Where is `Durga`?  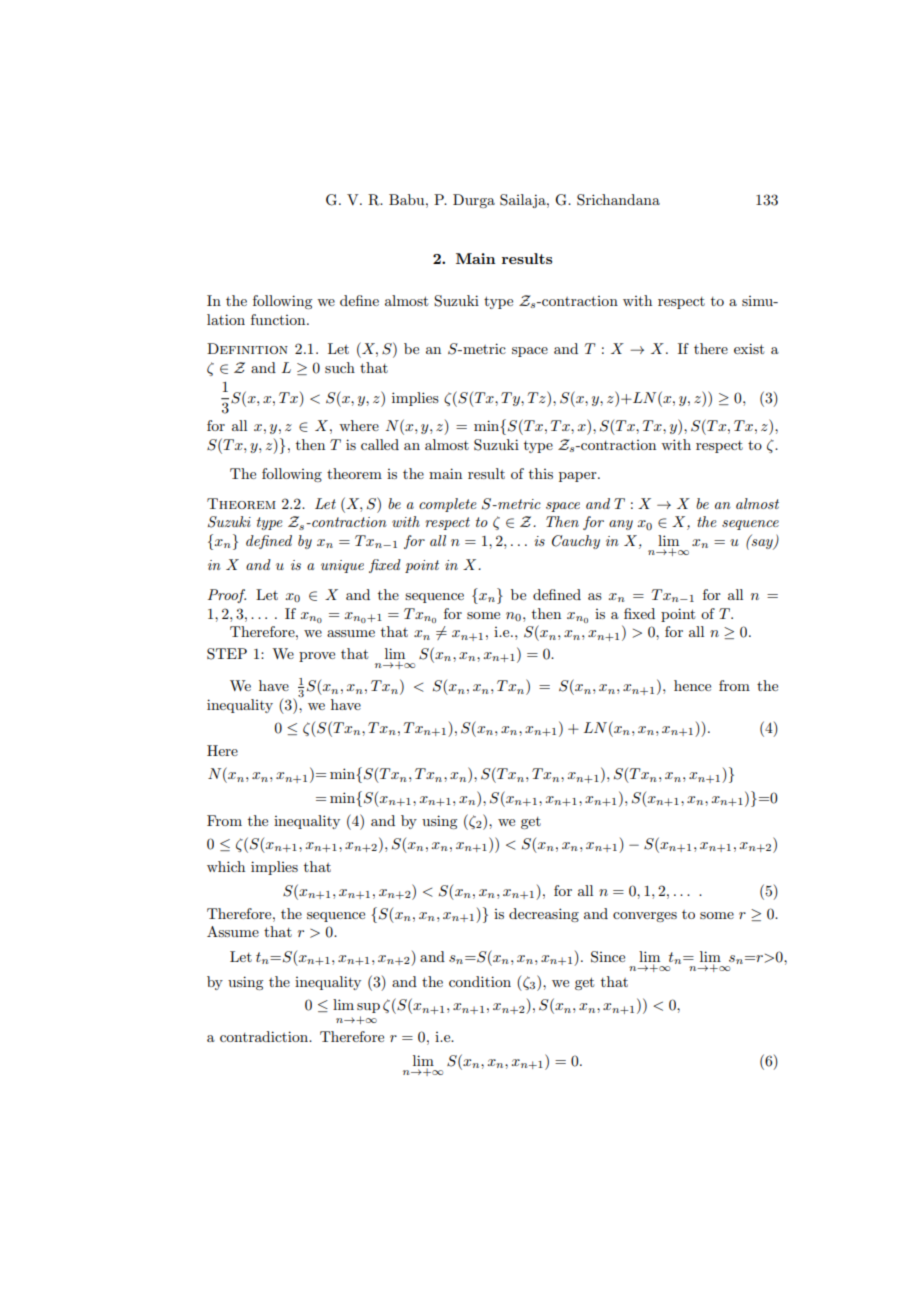 Durga is located at coordinates (474, 201).
